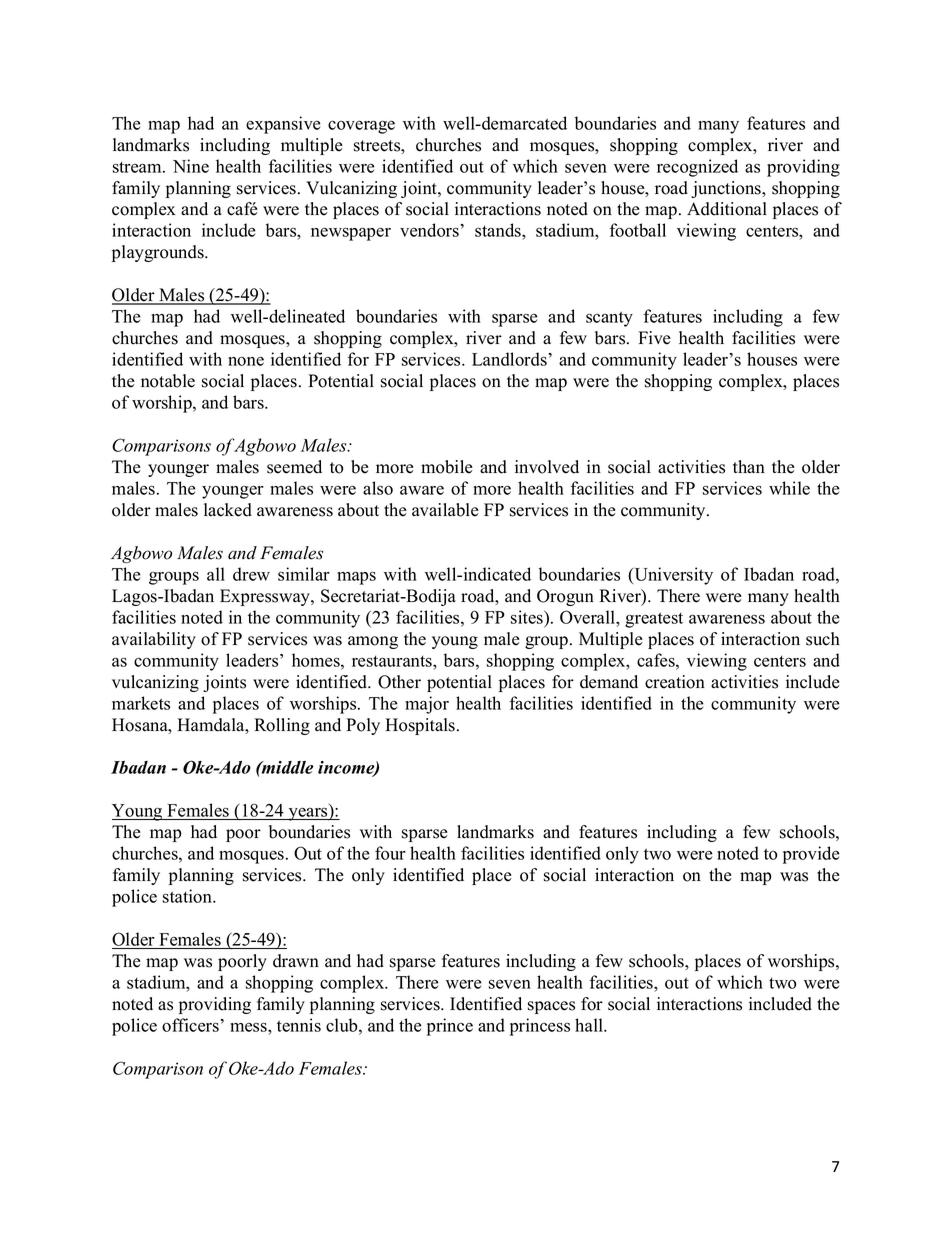  Describe the element at coordinates (697, 168) in the page. I see `recognized` at that location.
